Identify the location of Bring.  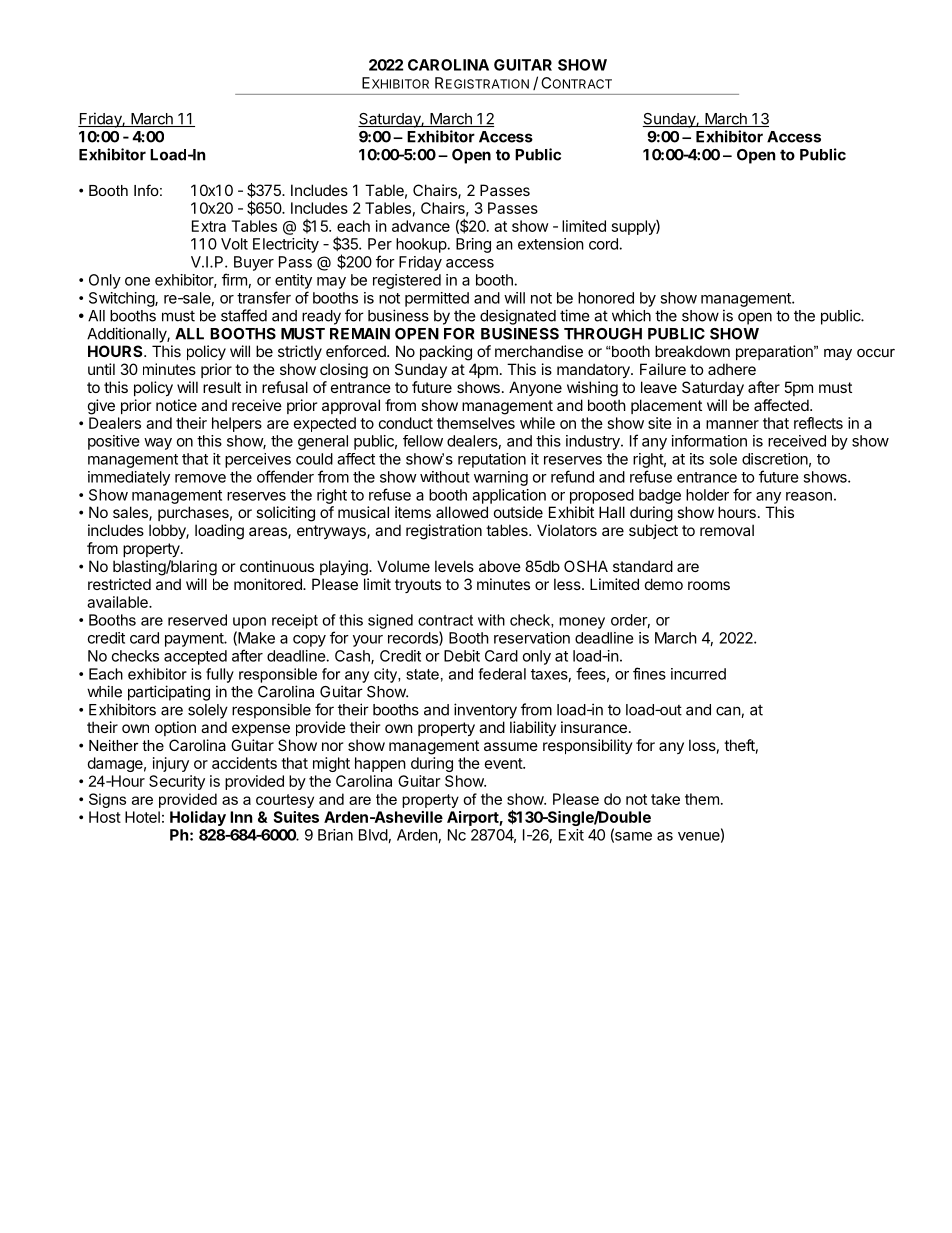
(473, 245).
